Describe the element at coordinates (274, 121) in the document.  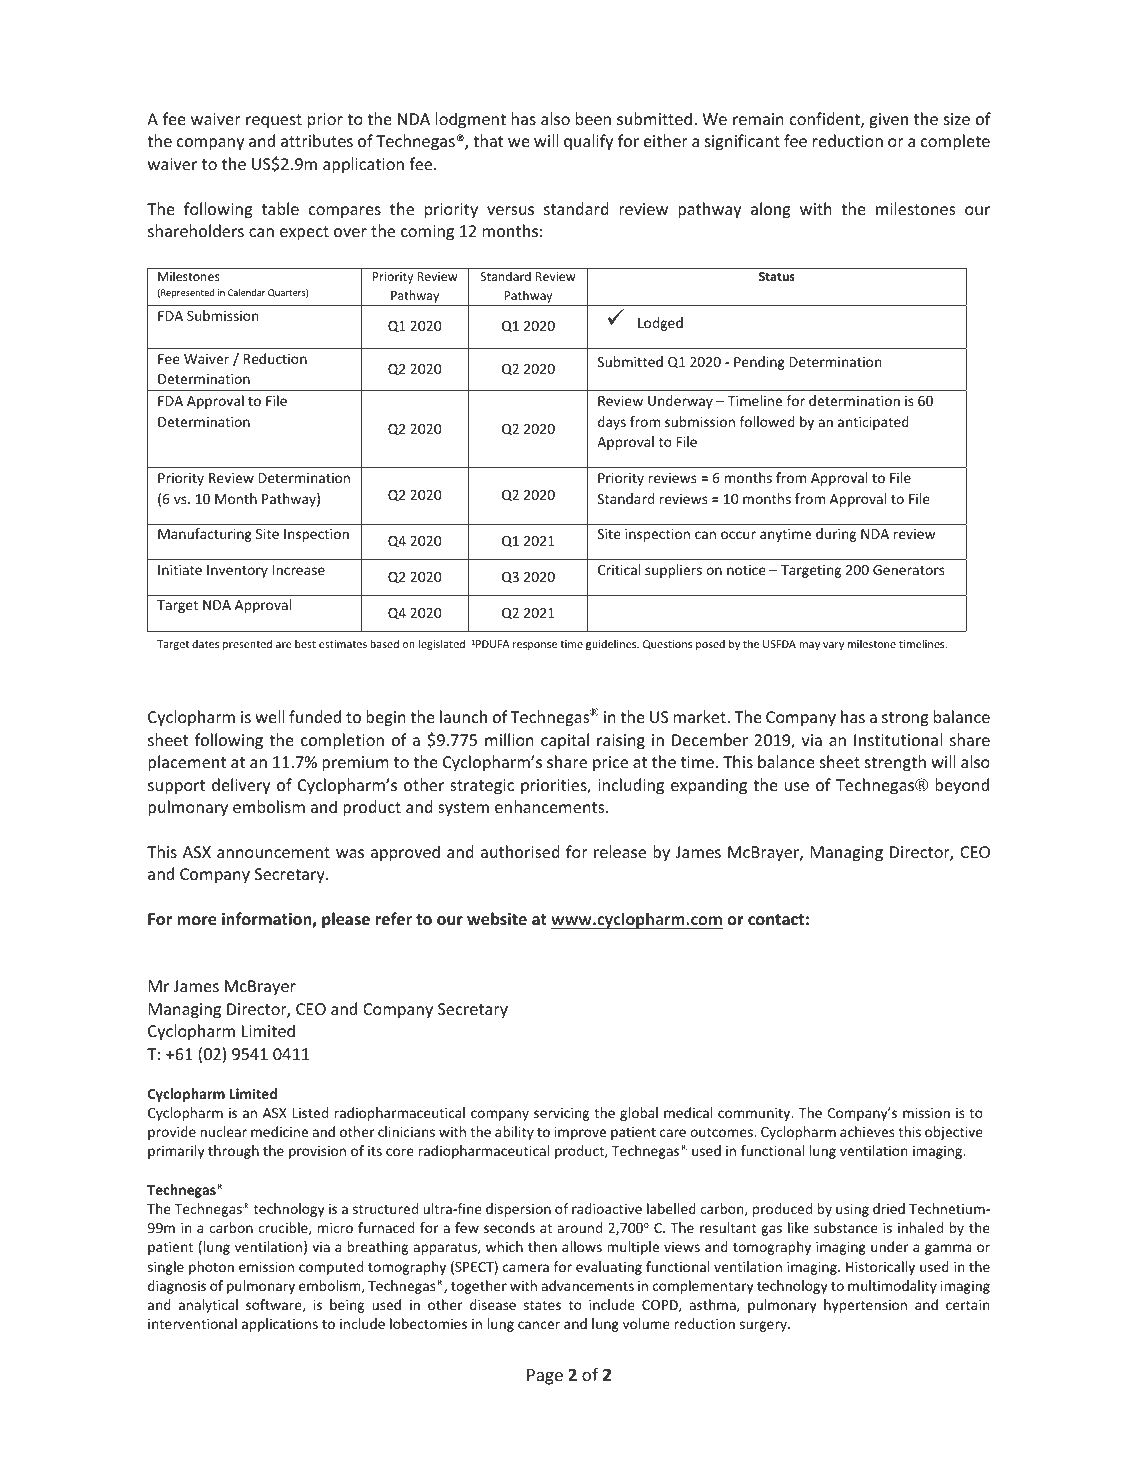
I see `request` at that location.
